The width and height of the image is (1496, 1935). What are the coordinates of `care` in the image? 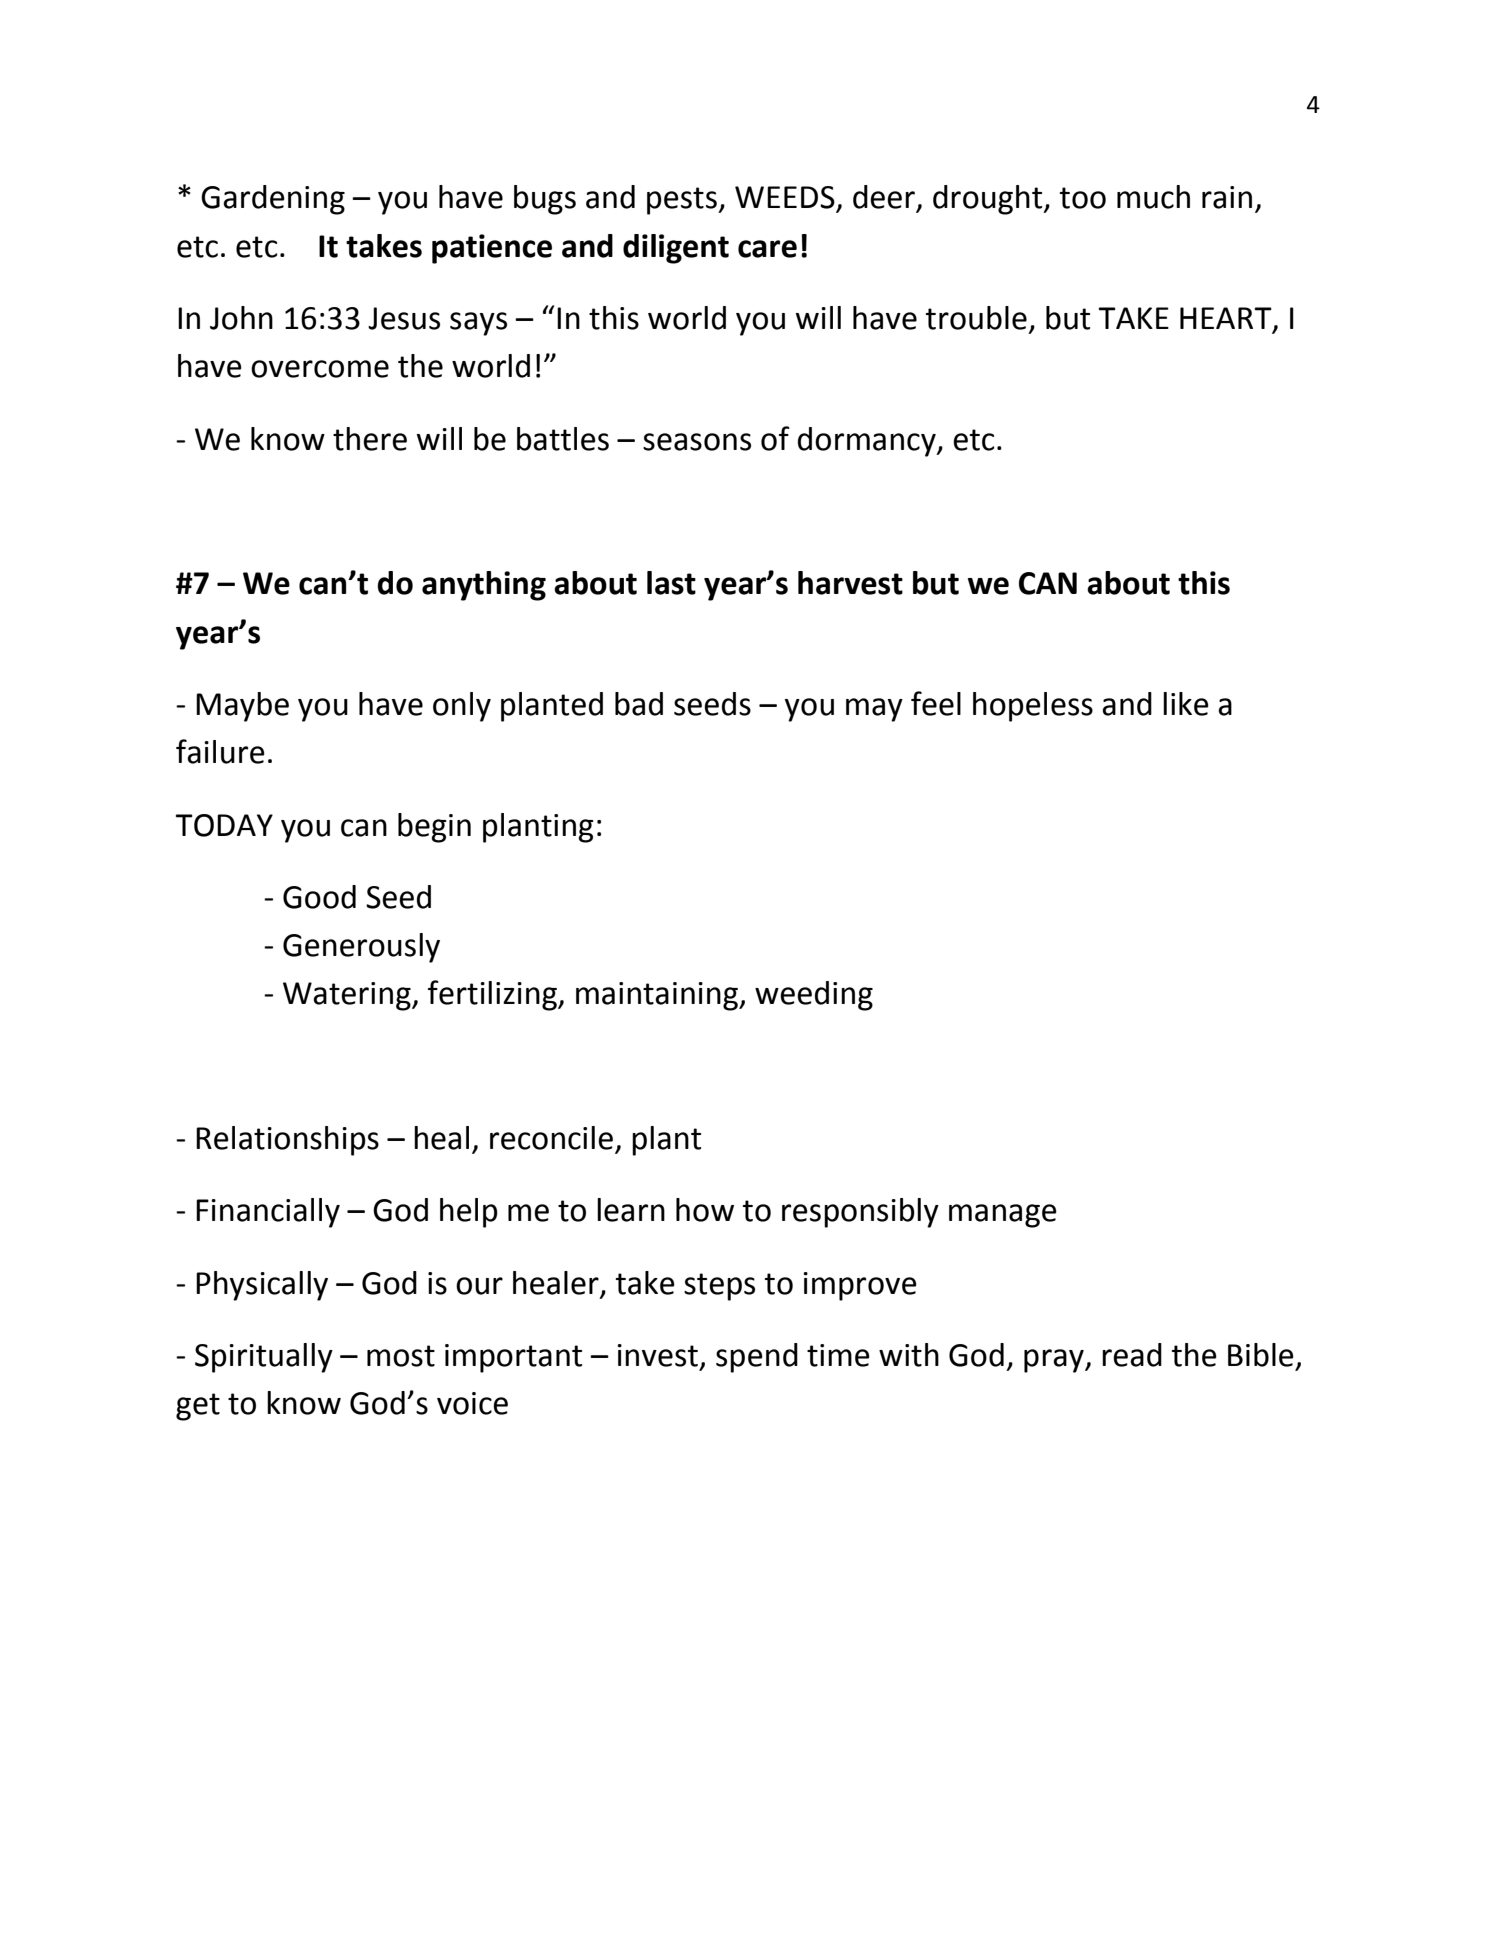 It's located at (767, 249).
